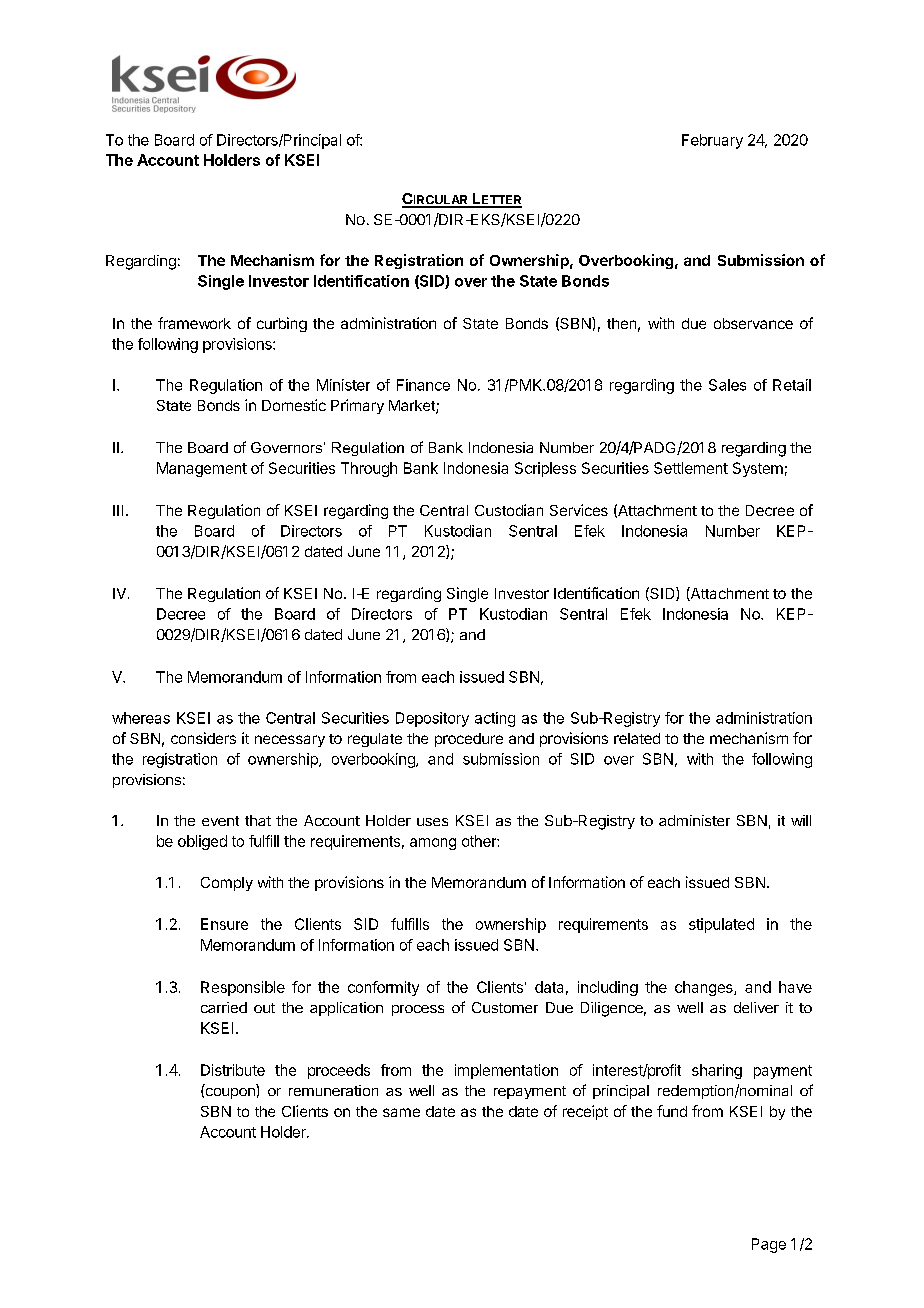  Describe the element at coordinates (712, 141) in the page. I see `February` at that location.
